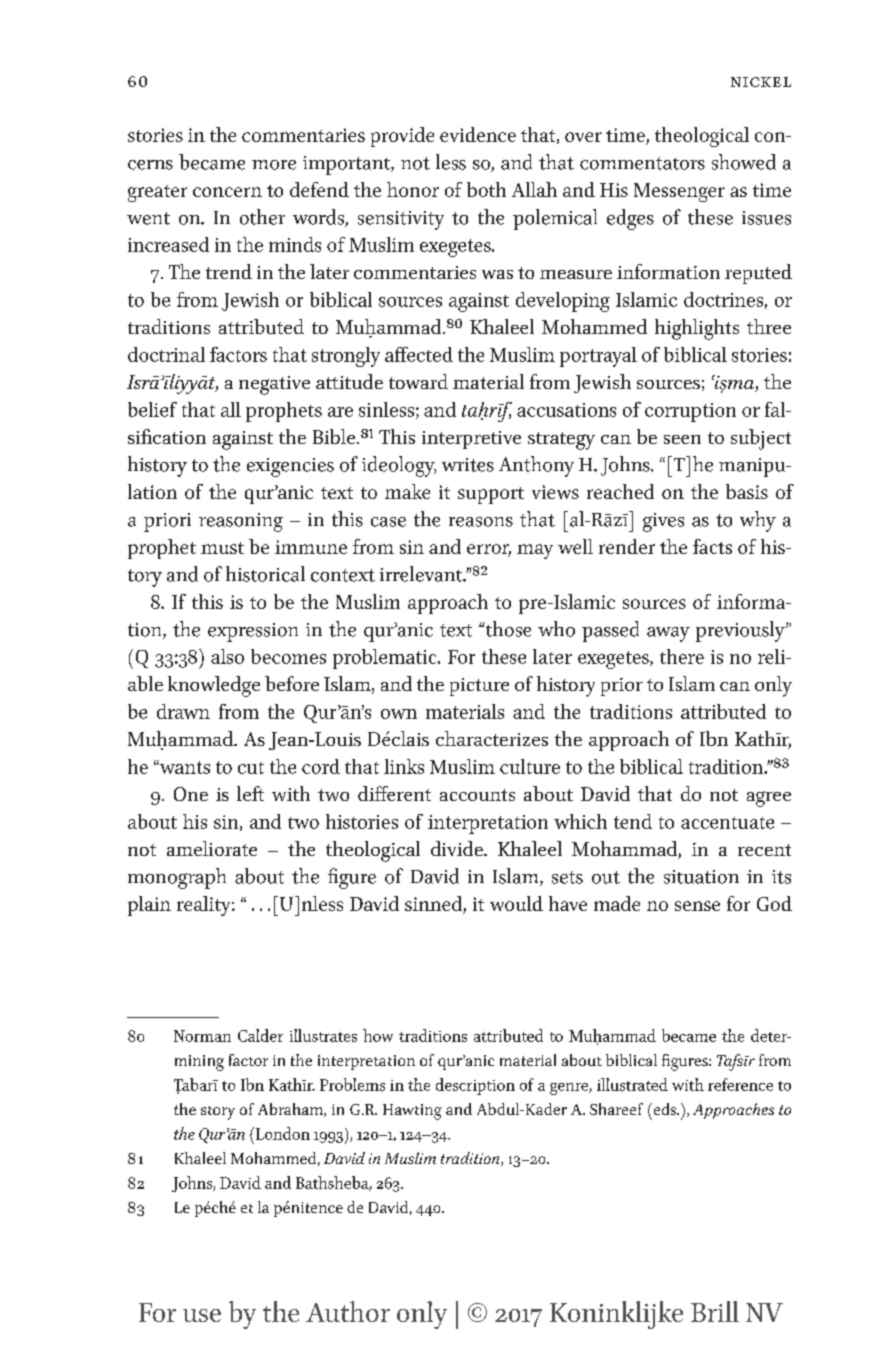 The image size is (896, 1359). I want to click on Author, so click(348, 1311).
